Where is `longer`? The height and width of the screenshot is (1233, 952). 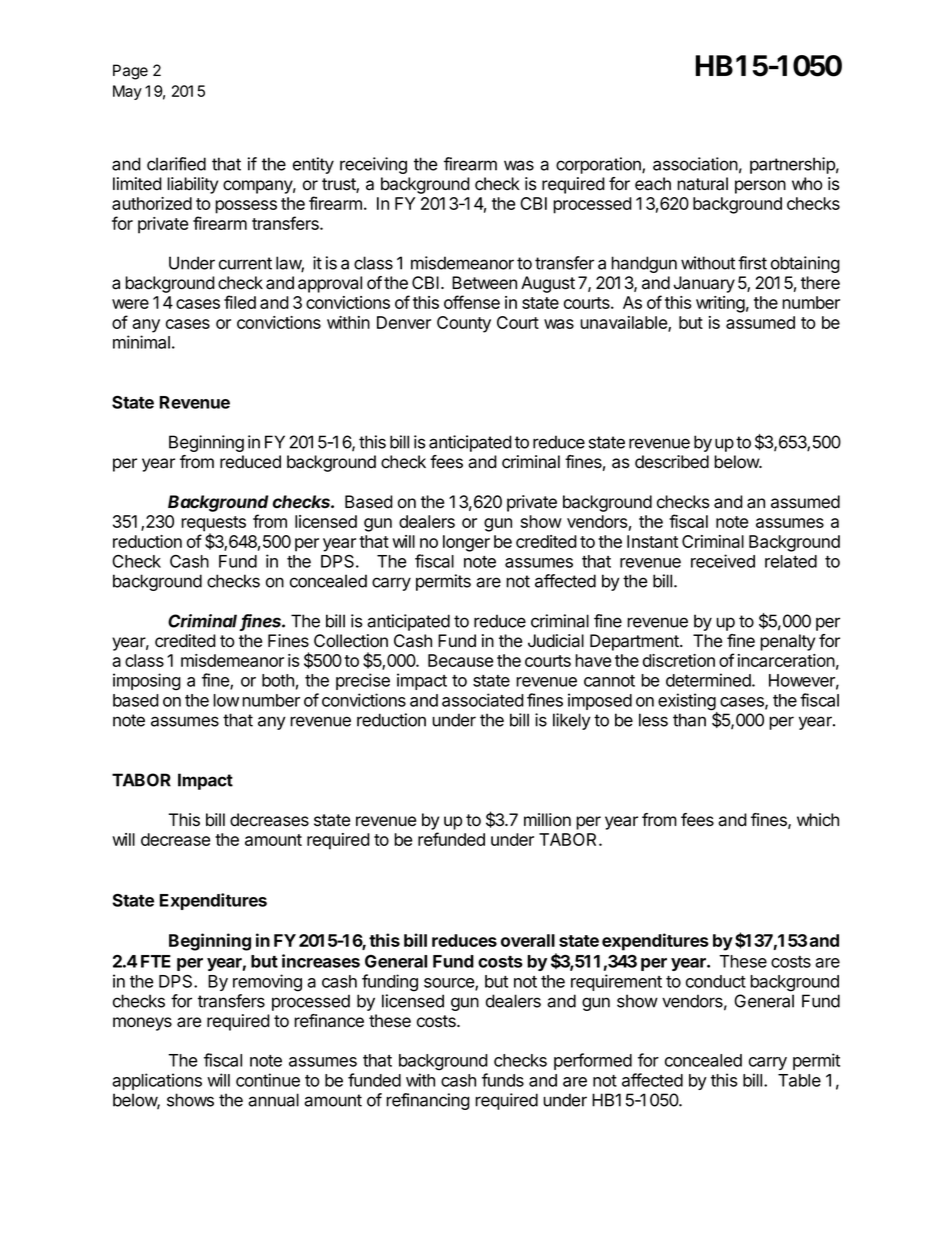 longer is located at coordinates (466, 543).
